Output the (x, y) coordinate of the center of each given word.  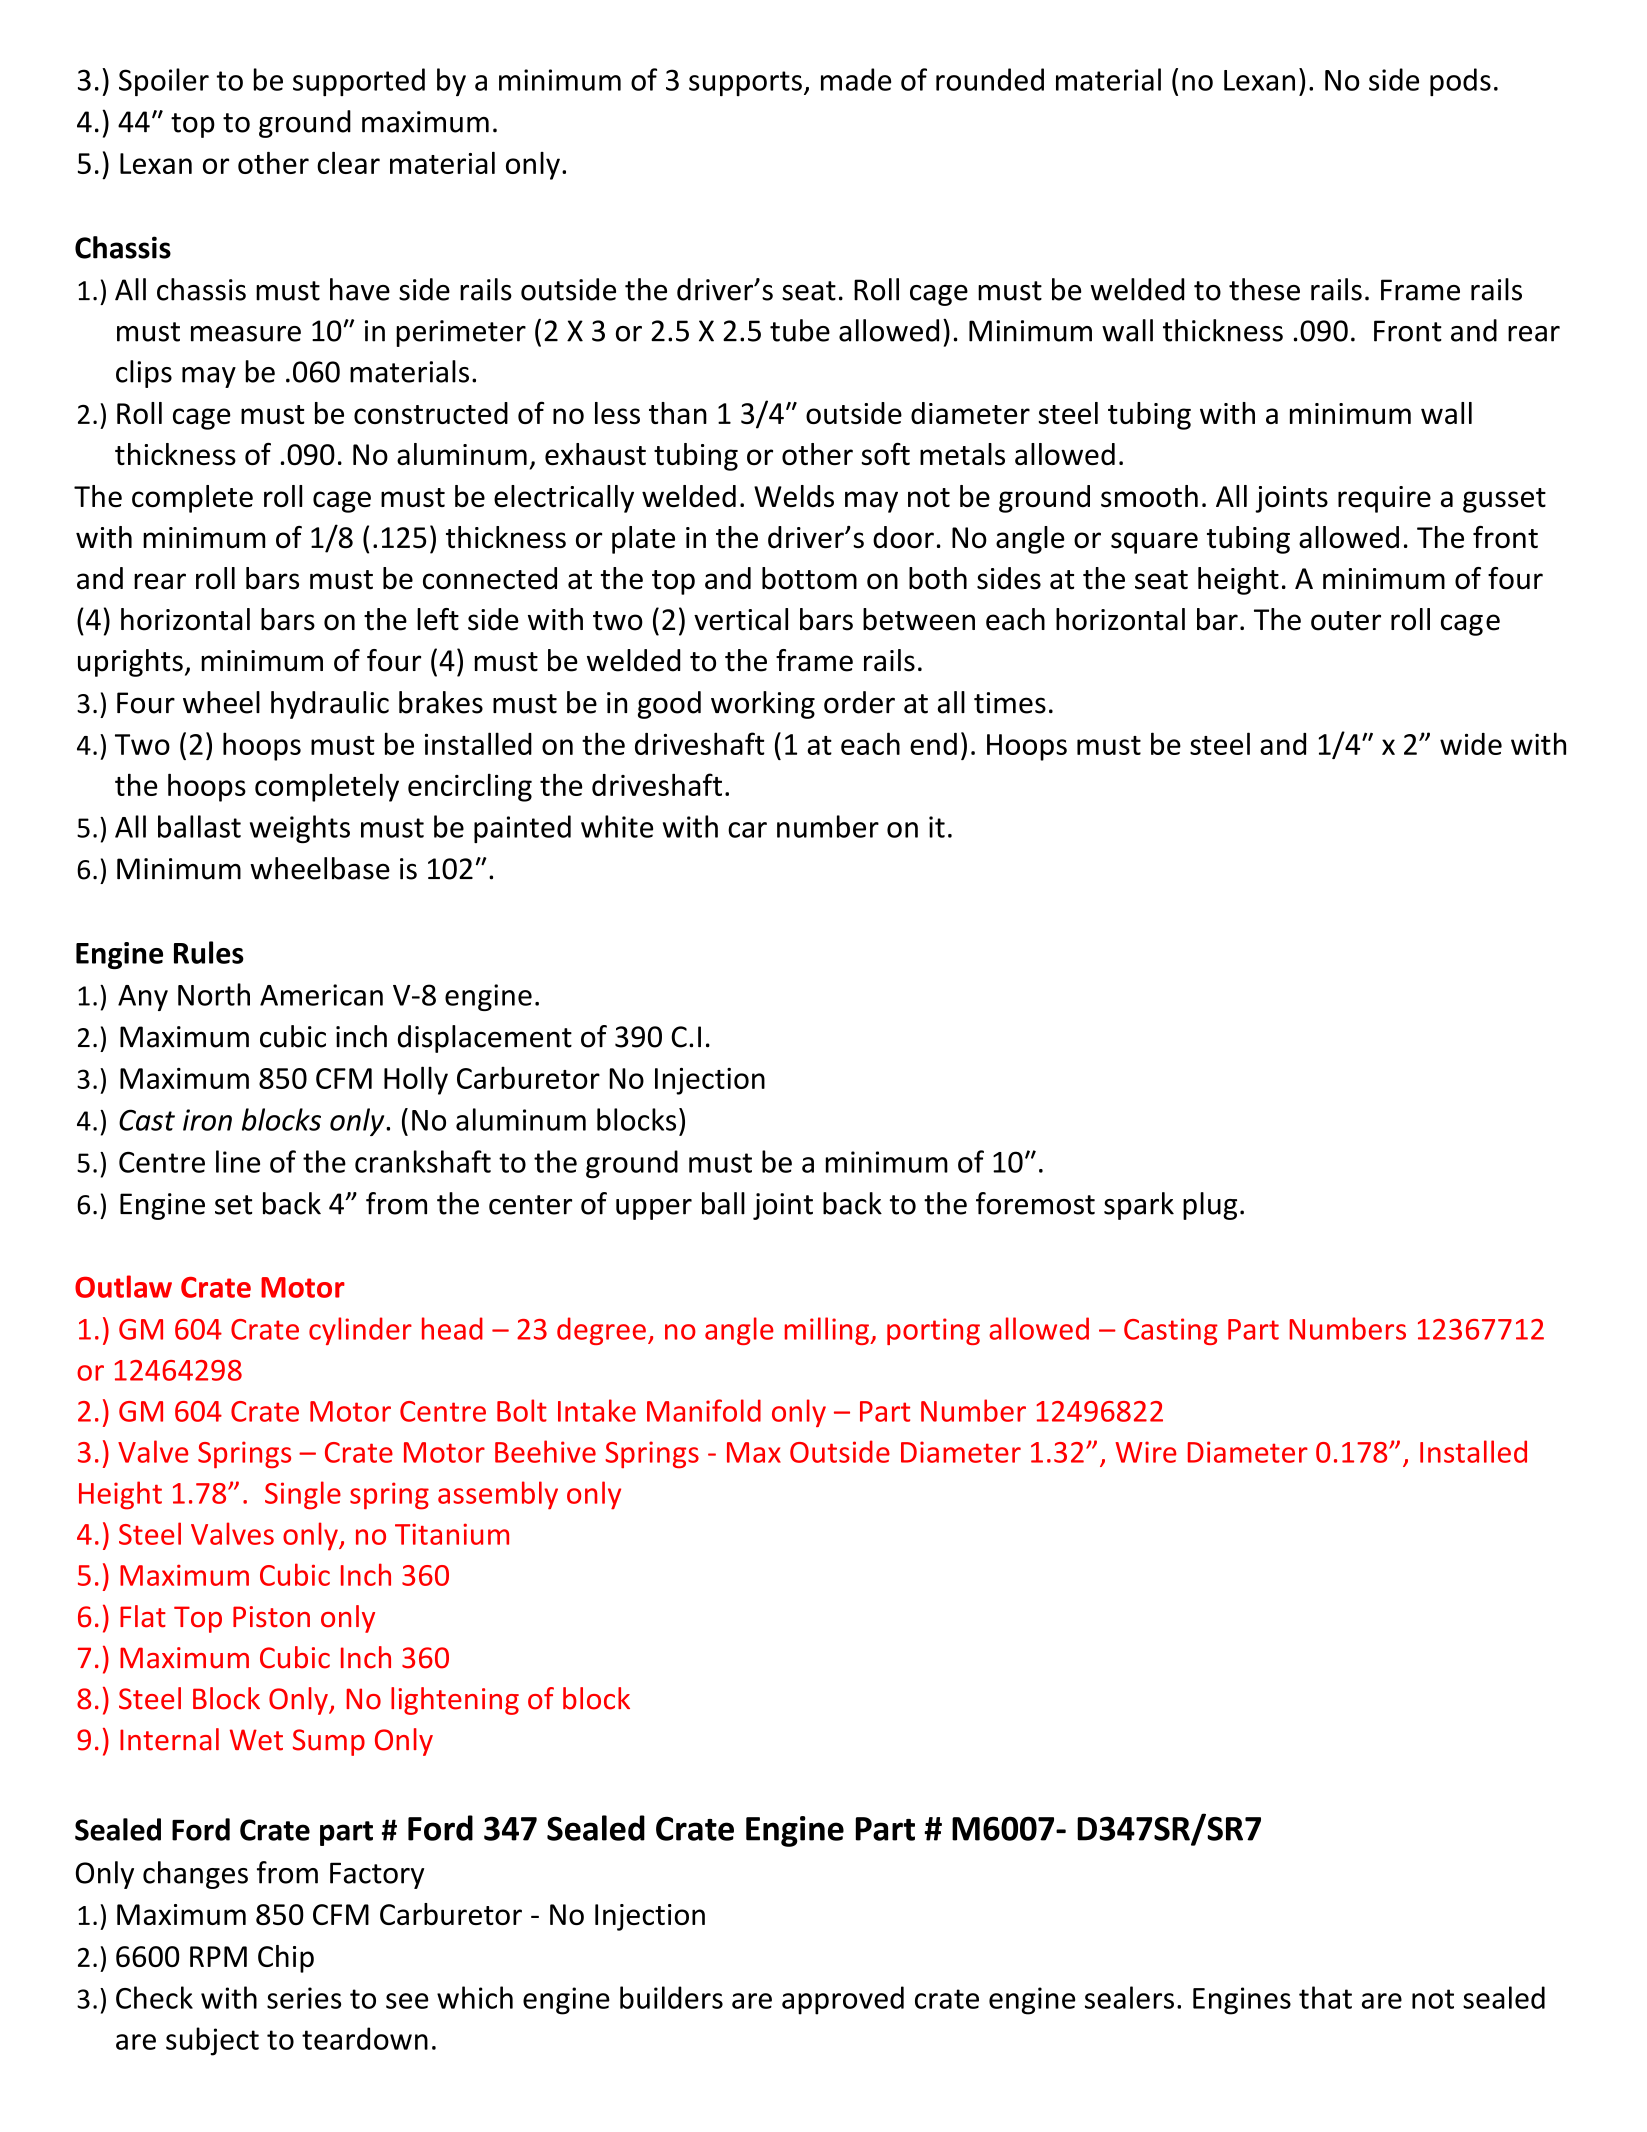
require (1384, 499)
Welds (794, 496)
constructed (431, 413)
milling (828, 1331)
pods (1460, 82)
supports (745, 83)
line (238, 1161)
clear (348, 163)
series (304, 1998)
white (617, 826)
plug (1210, 1206)
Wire (1145, 1452)
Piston (271, 1617)
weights (300, 829)
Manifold (704, 1410)
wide (1471, 744)
